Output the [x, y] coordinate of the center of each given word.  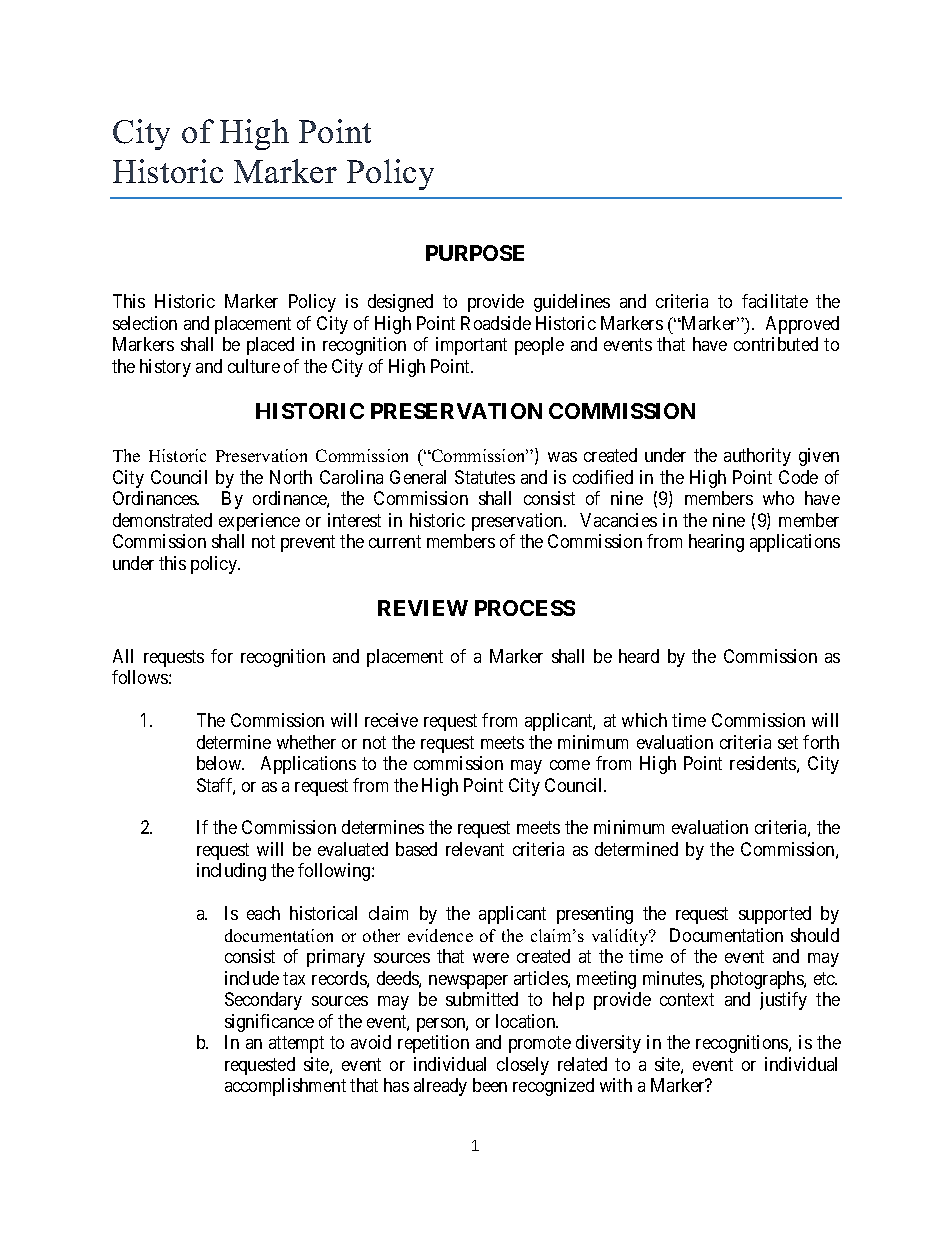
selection [145, 323]
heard [639, 656]
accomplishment [285, 1087]
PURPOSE [475, 253]
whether [306, 742]
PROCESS [525, 608]
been [490, 1085]
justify [783, 1001]
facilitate [775, 301]
